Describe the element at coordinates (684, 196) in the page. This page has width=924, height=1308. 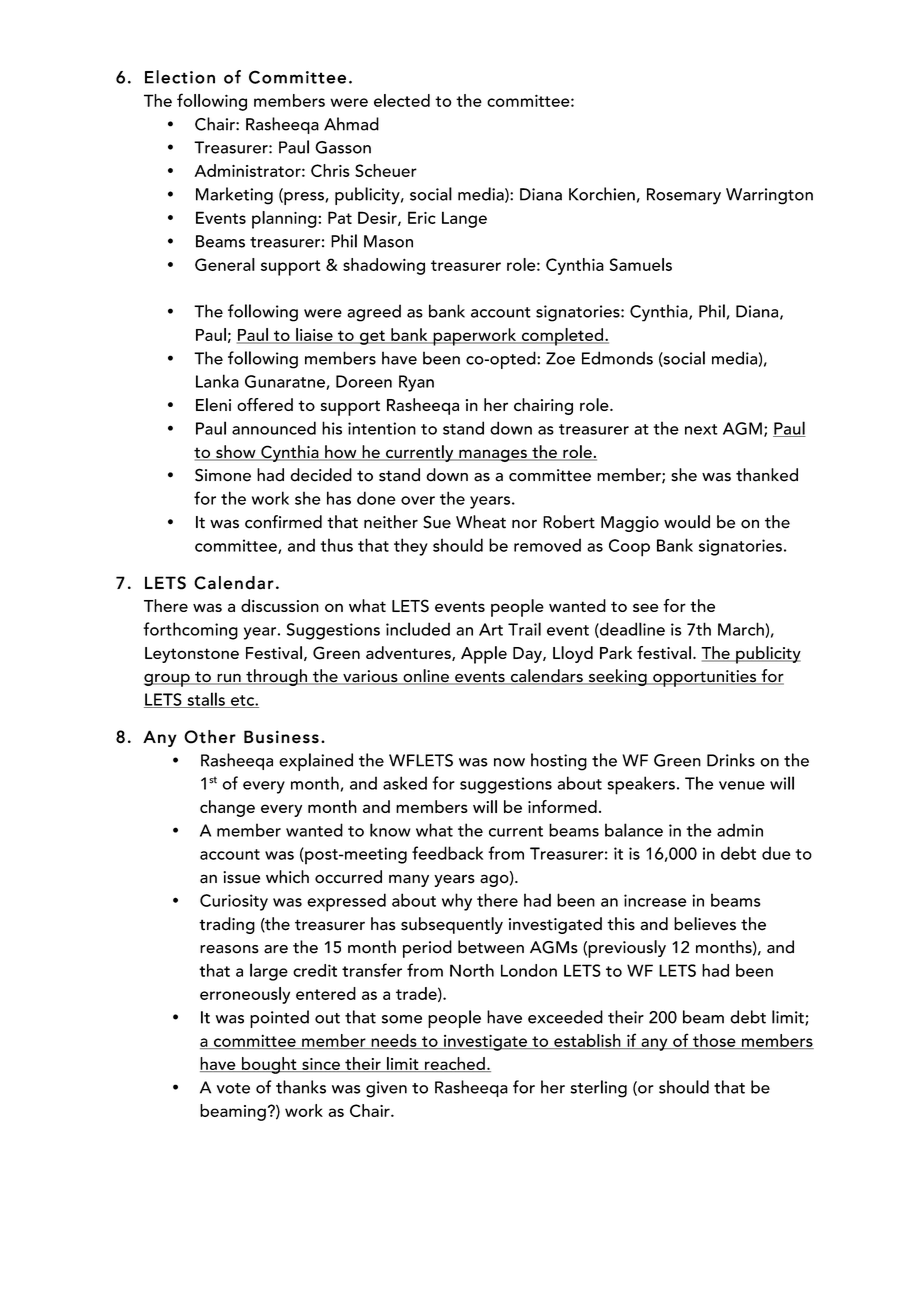
I see `Rosemary` at that location.
